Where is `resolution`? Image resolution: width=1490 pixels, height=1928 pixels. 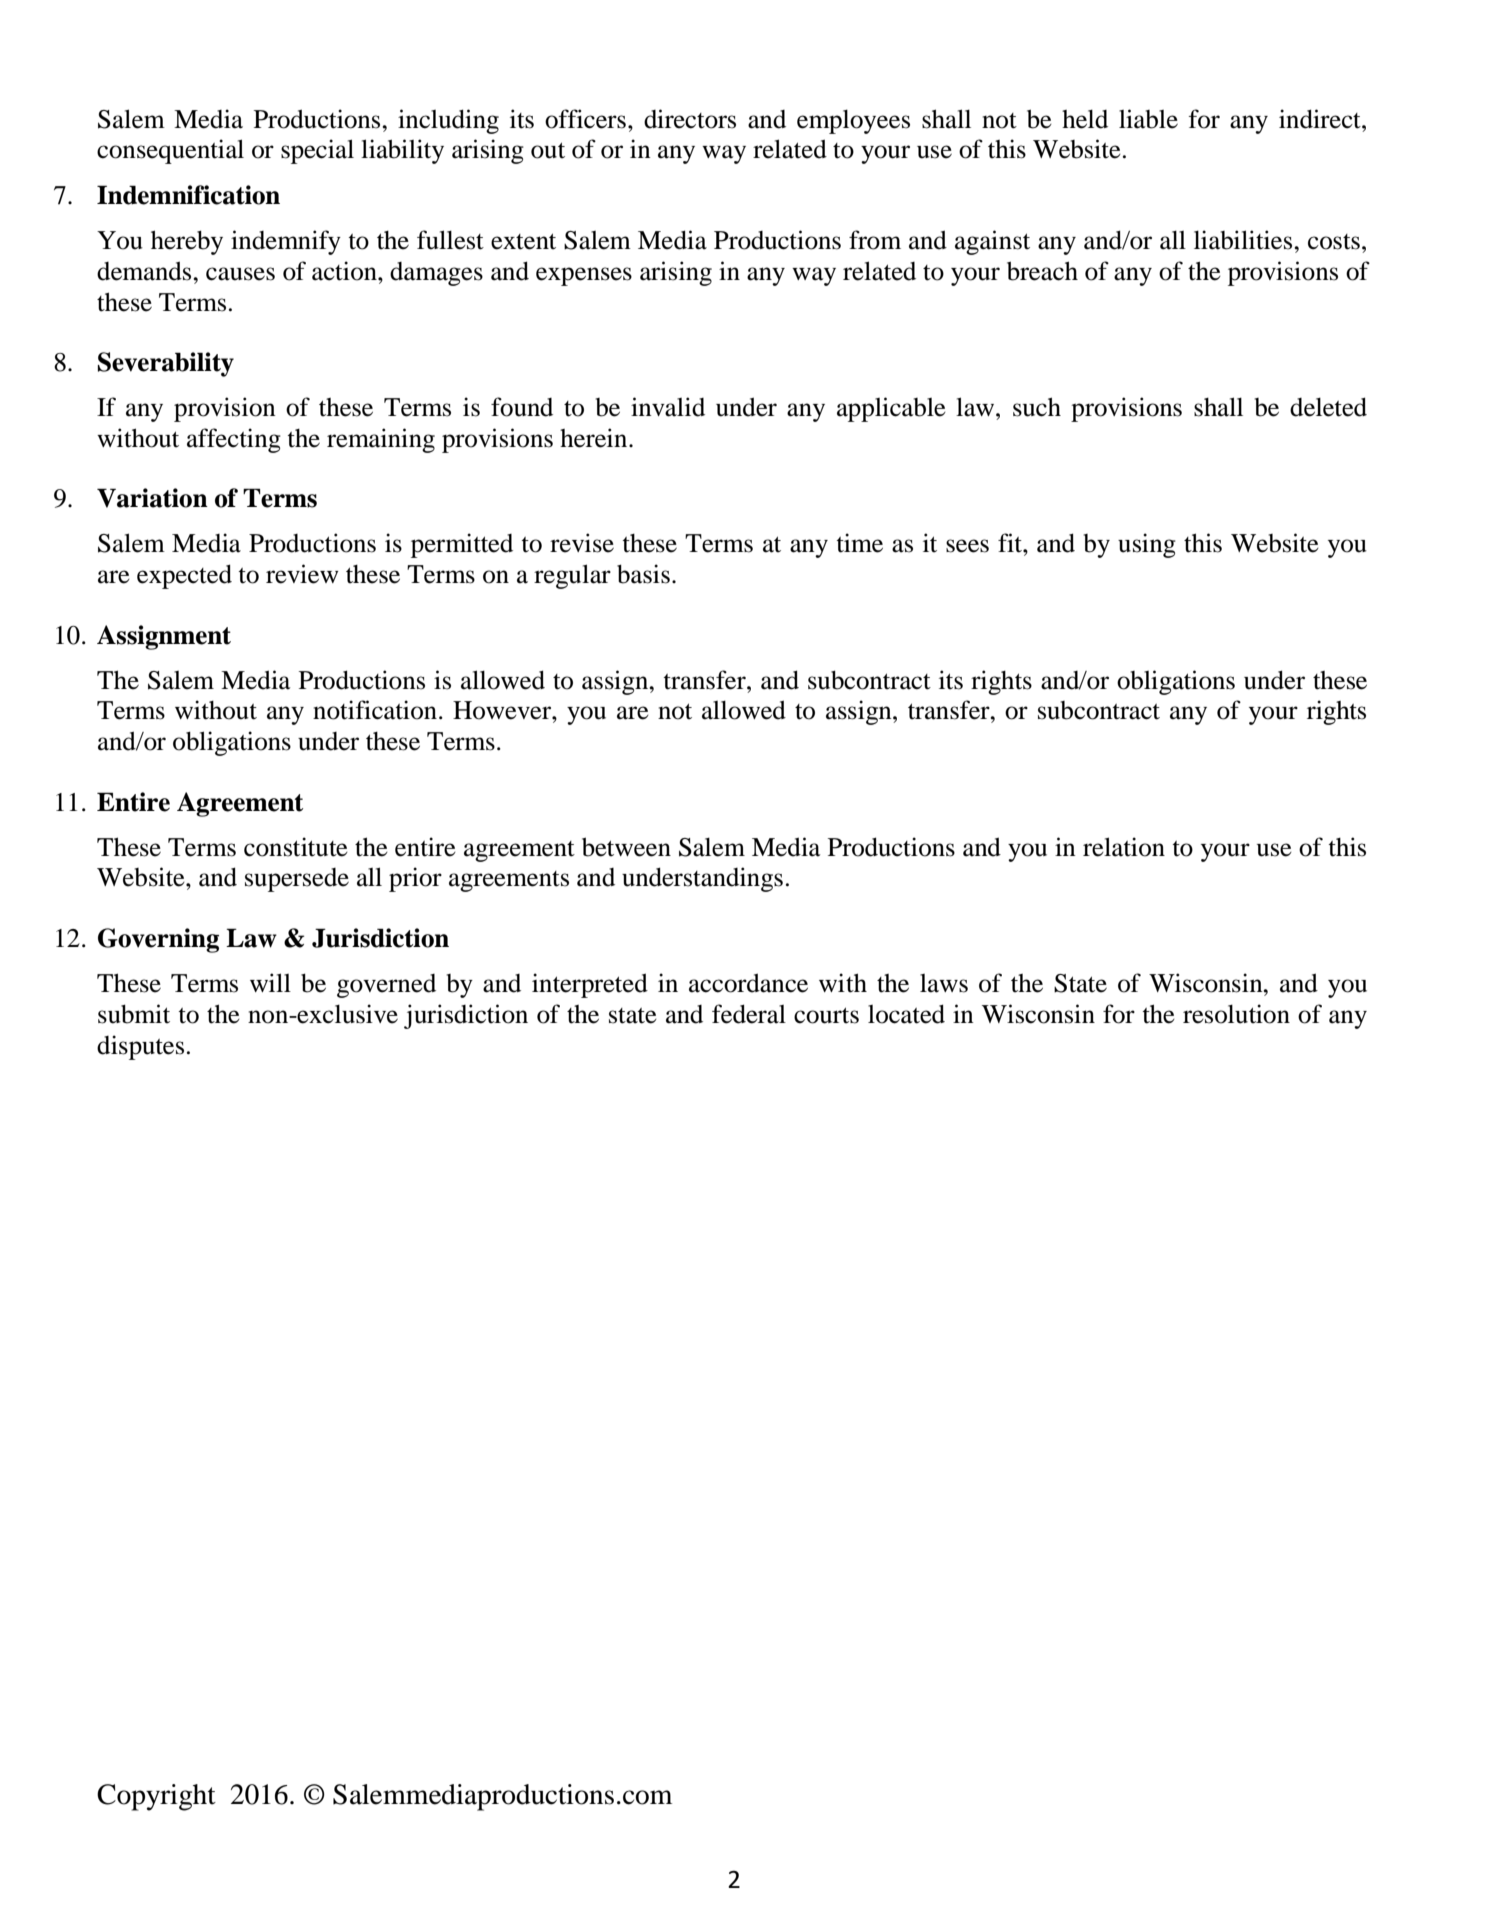
resolution is located at coordinates (1236, 1014).
